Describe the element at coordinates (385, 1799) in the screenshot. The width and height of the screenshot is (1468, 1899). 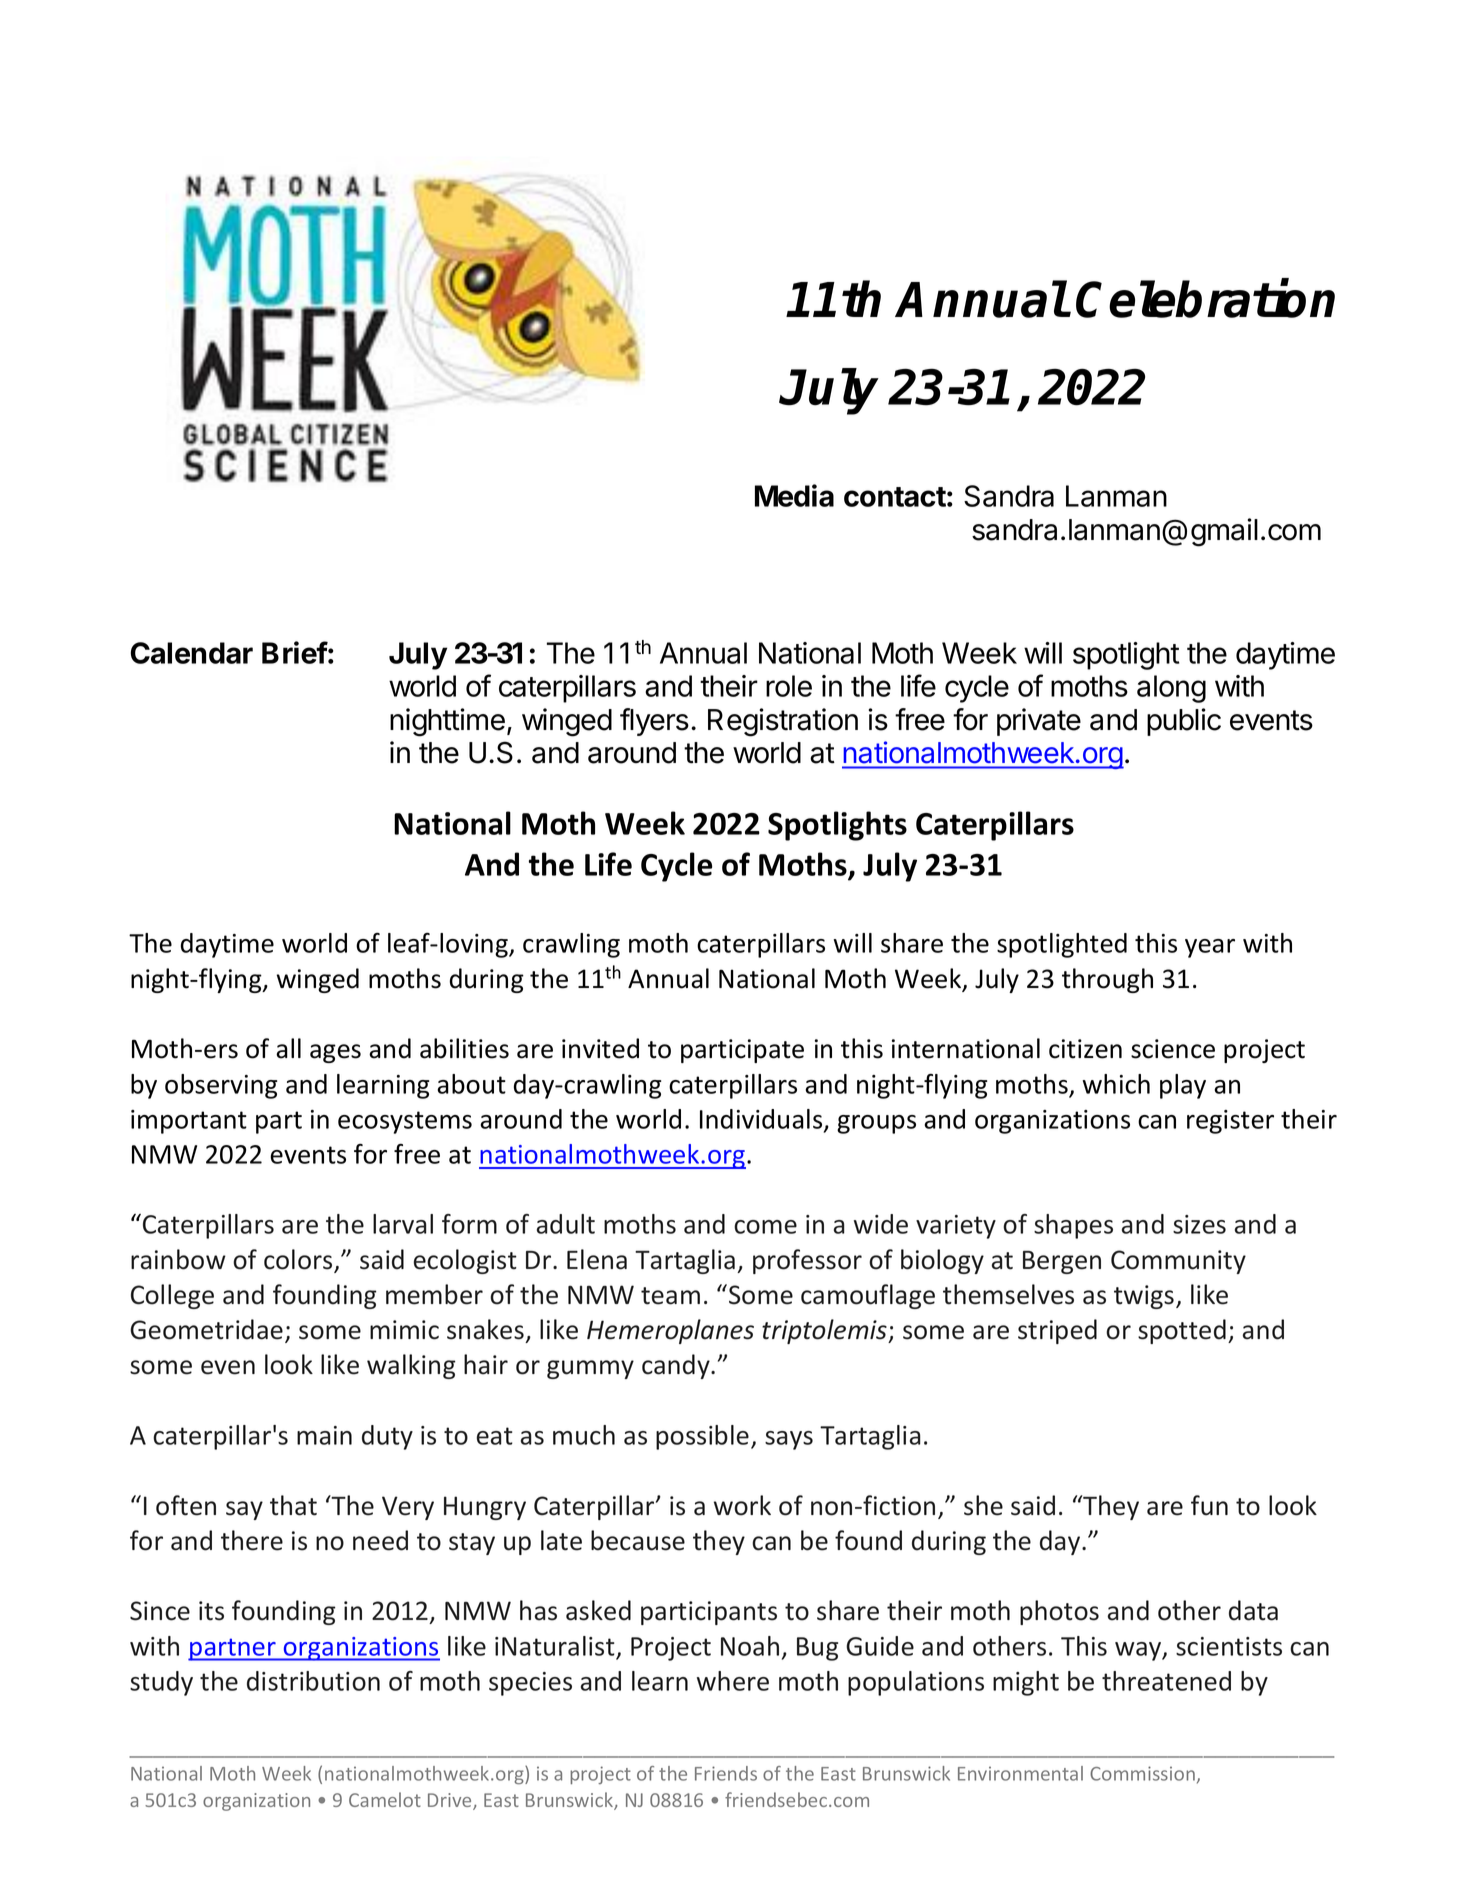
I see `Camelot` at that location.
